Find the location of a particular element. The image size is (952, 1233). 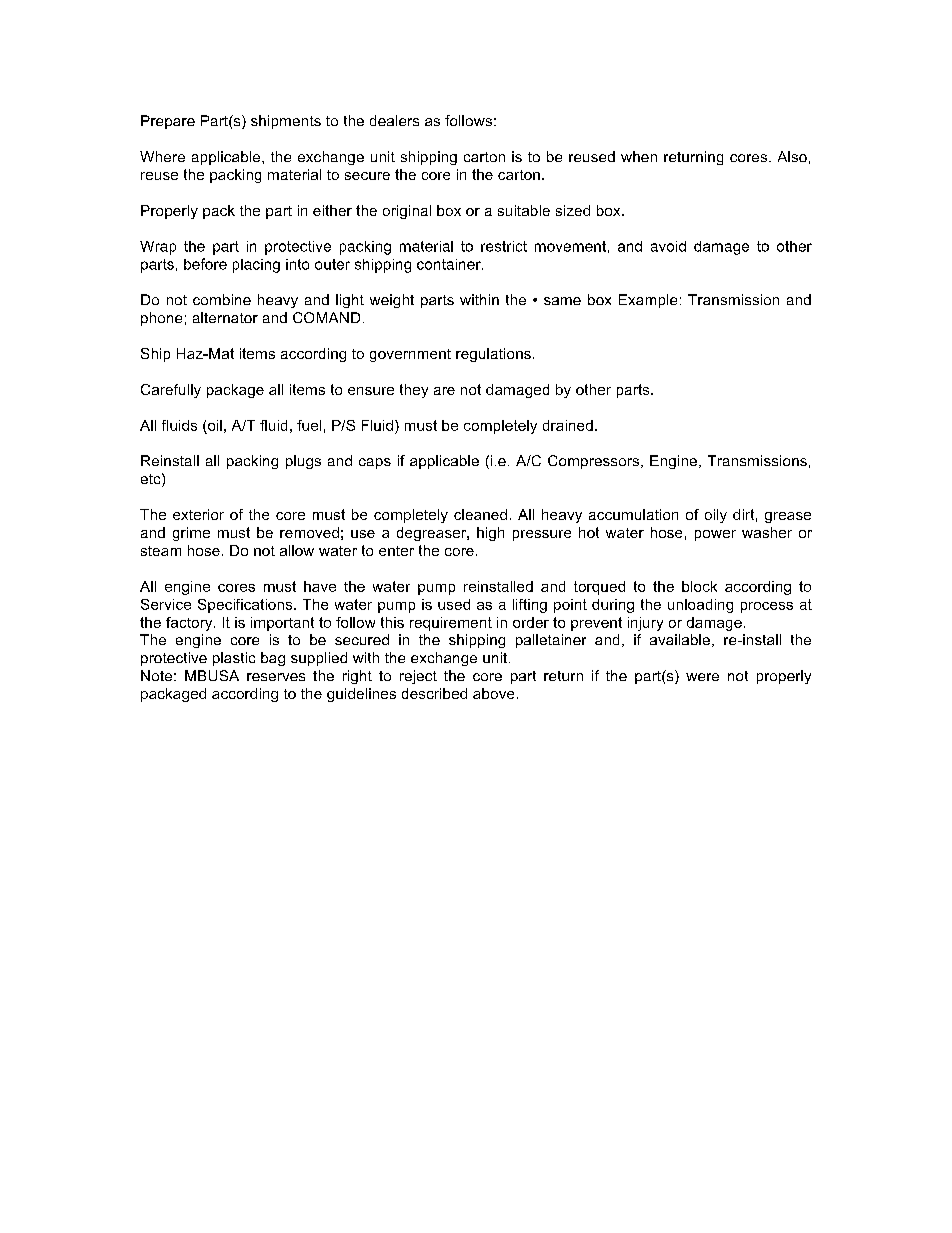

Carefully is located at coordinates (171, 391).
